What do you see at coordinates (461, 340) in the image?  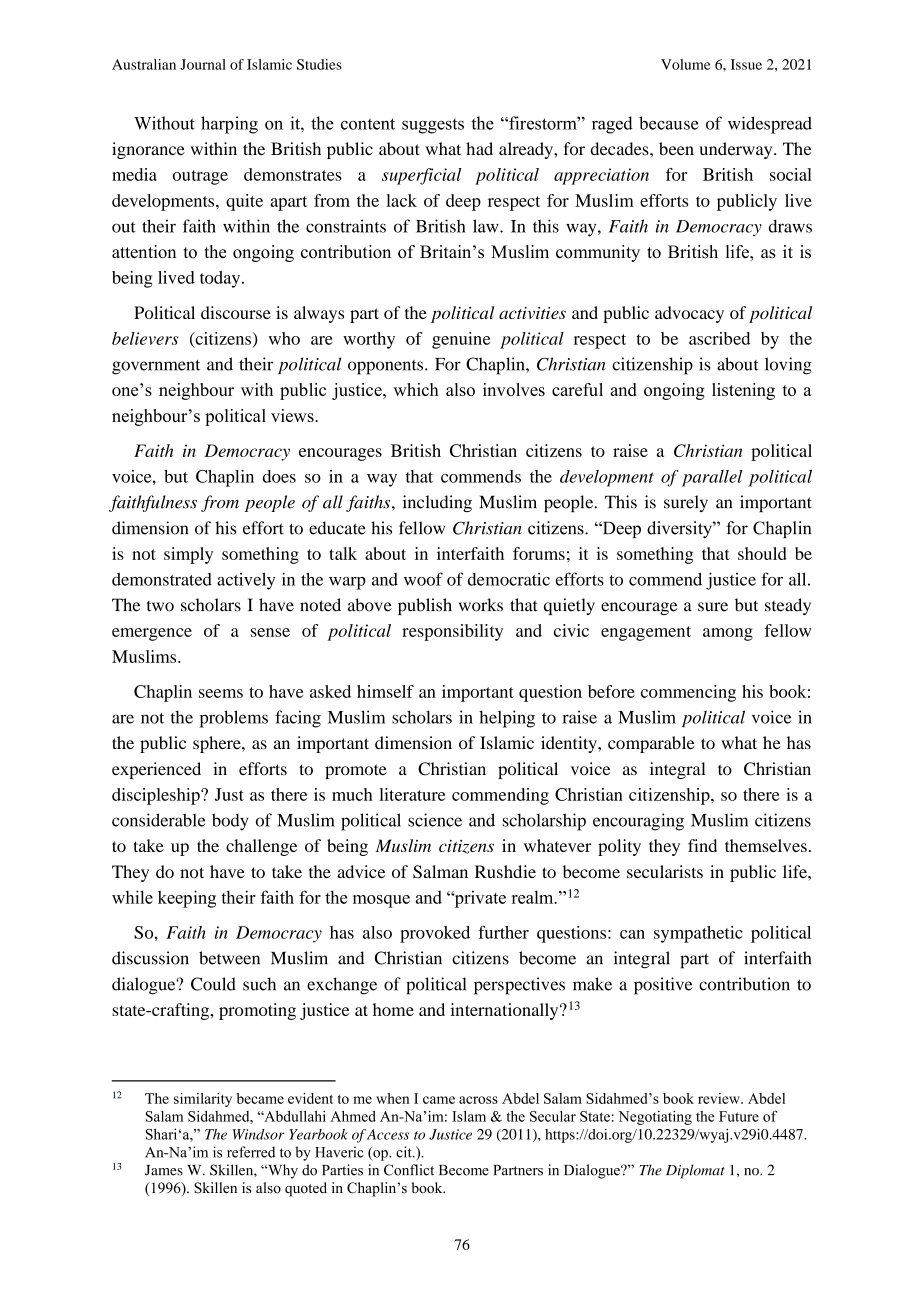 I see `genuine` at bounding box center [461, 340].
